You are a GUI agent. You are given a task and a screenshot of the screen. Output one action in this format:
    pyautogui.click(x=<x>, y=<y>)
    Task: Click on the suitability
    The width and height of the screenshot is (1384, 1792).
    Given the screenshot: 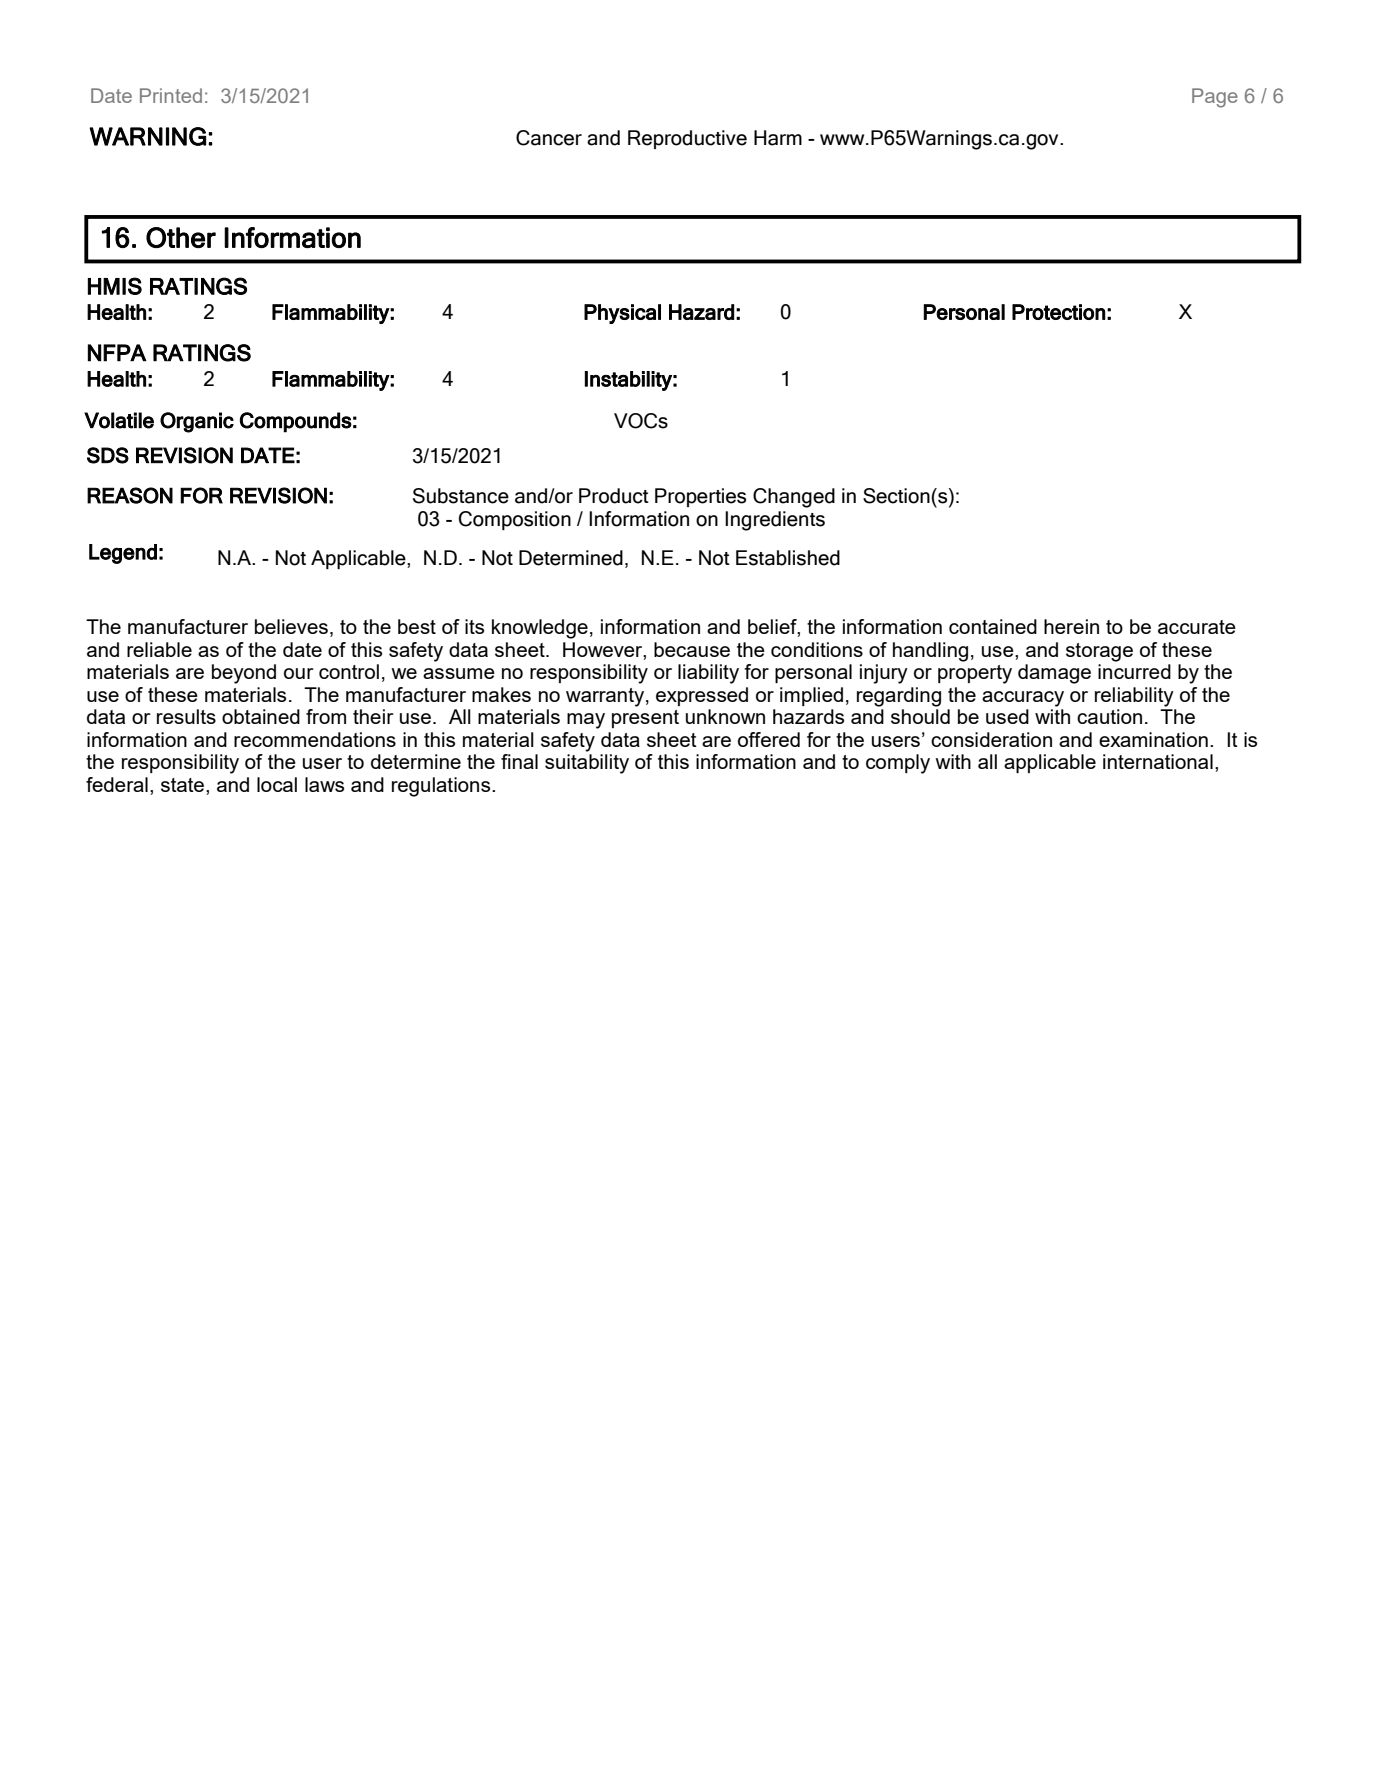 What is the action you would take?
    pyautogui.click(x=587, y=764)
